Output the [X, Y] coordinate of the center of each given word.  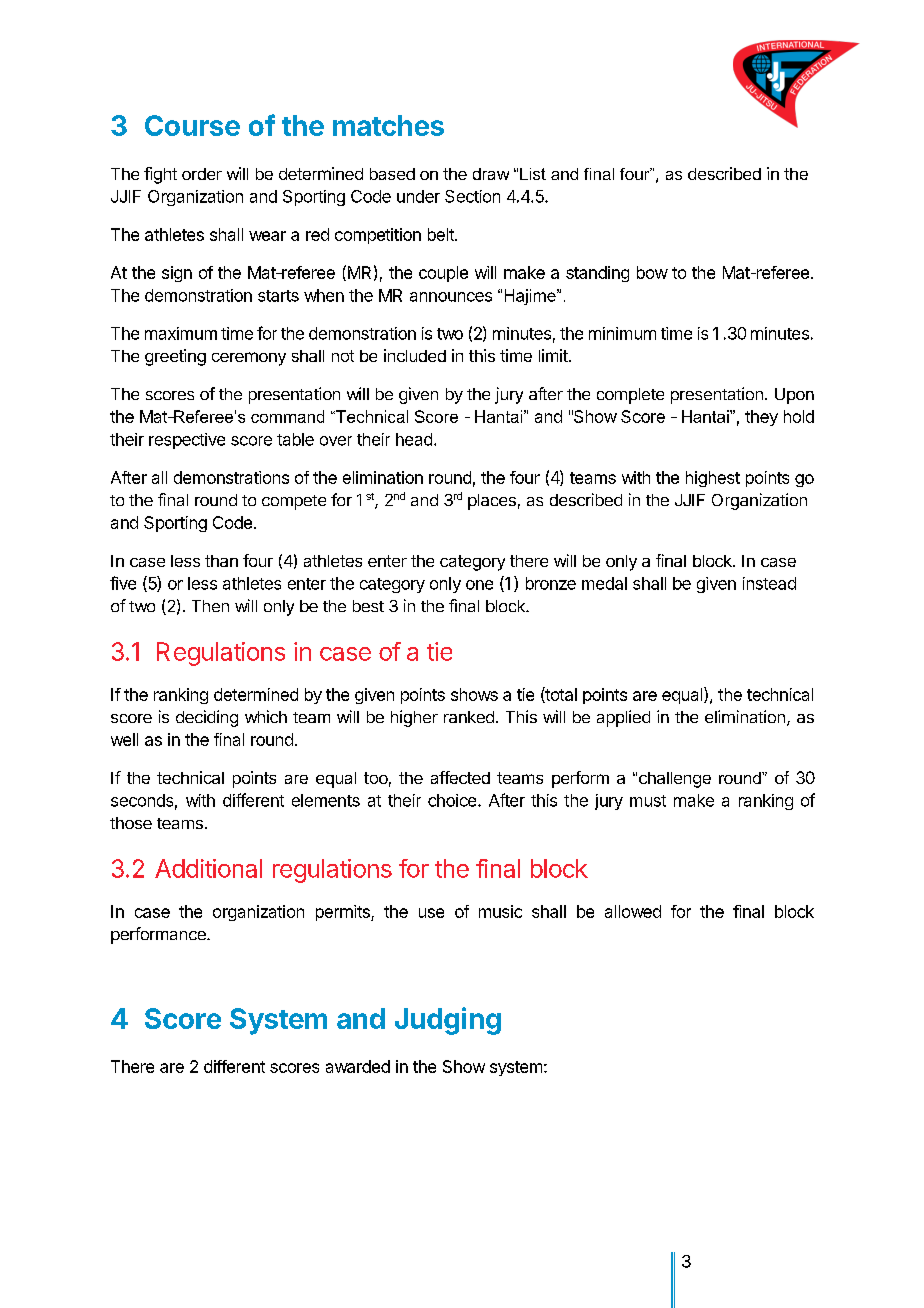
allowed [633, 911]
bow [652, 272]
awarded [358, 1066]
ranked [469, 717]
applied [623, 718]
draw [491, 174]
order [202, 174]
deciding [207, 718]
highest [713, 479]
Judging [448, 1021]
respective [187, 441]
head [414, 439]
